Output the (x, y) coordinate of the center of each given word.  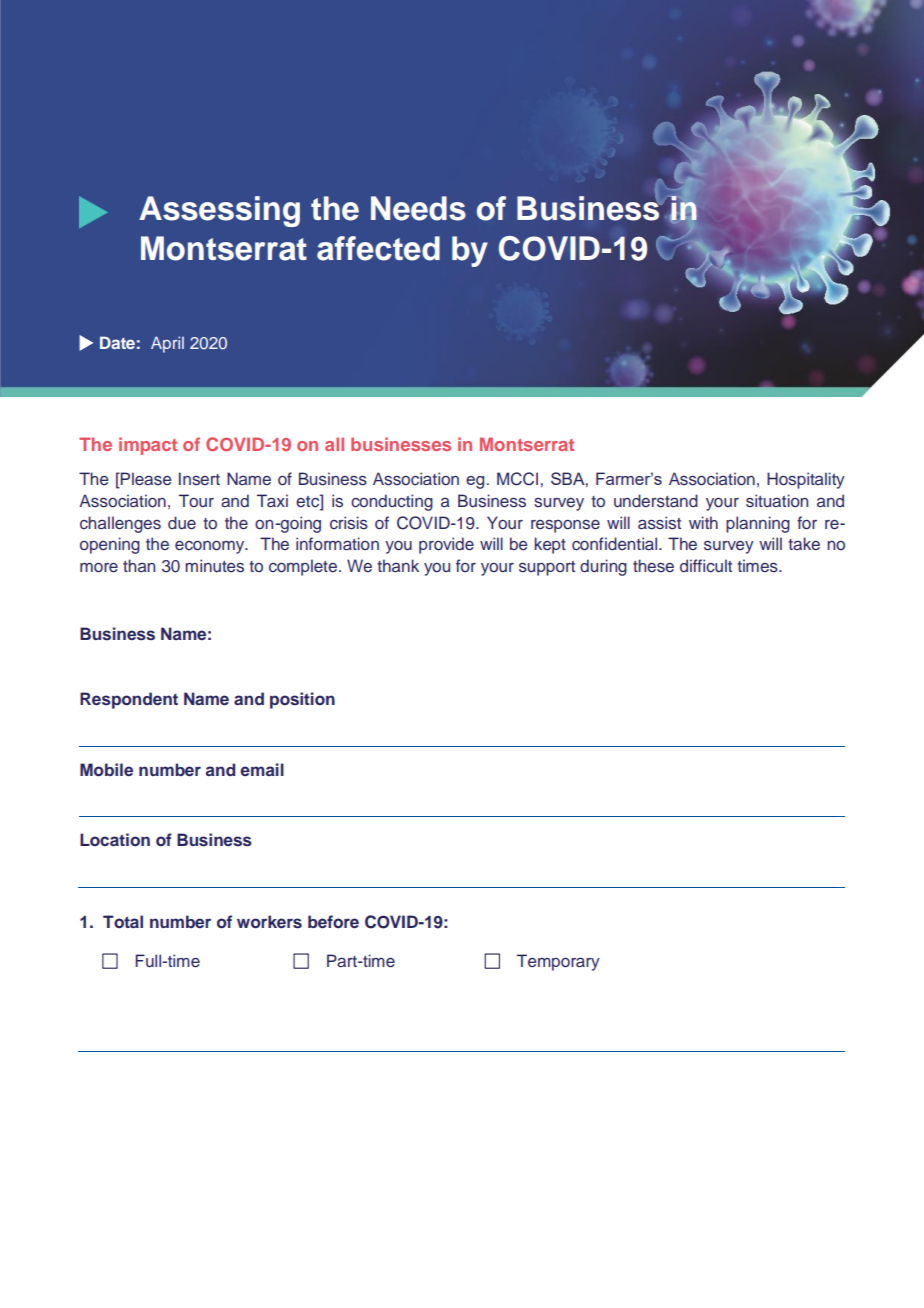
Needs (418, 208)
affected (378, 248)
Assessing (219, 211)
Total (123, 921)
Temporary (558, 962)
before (333, 921)
